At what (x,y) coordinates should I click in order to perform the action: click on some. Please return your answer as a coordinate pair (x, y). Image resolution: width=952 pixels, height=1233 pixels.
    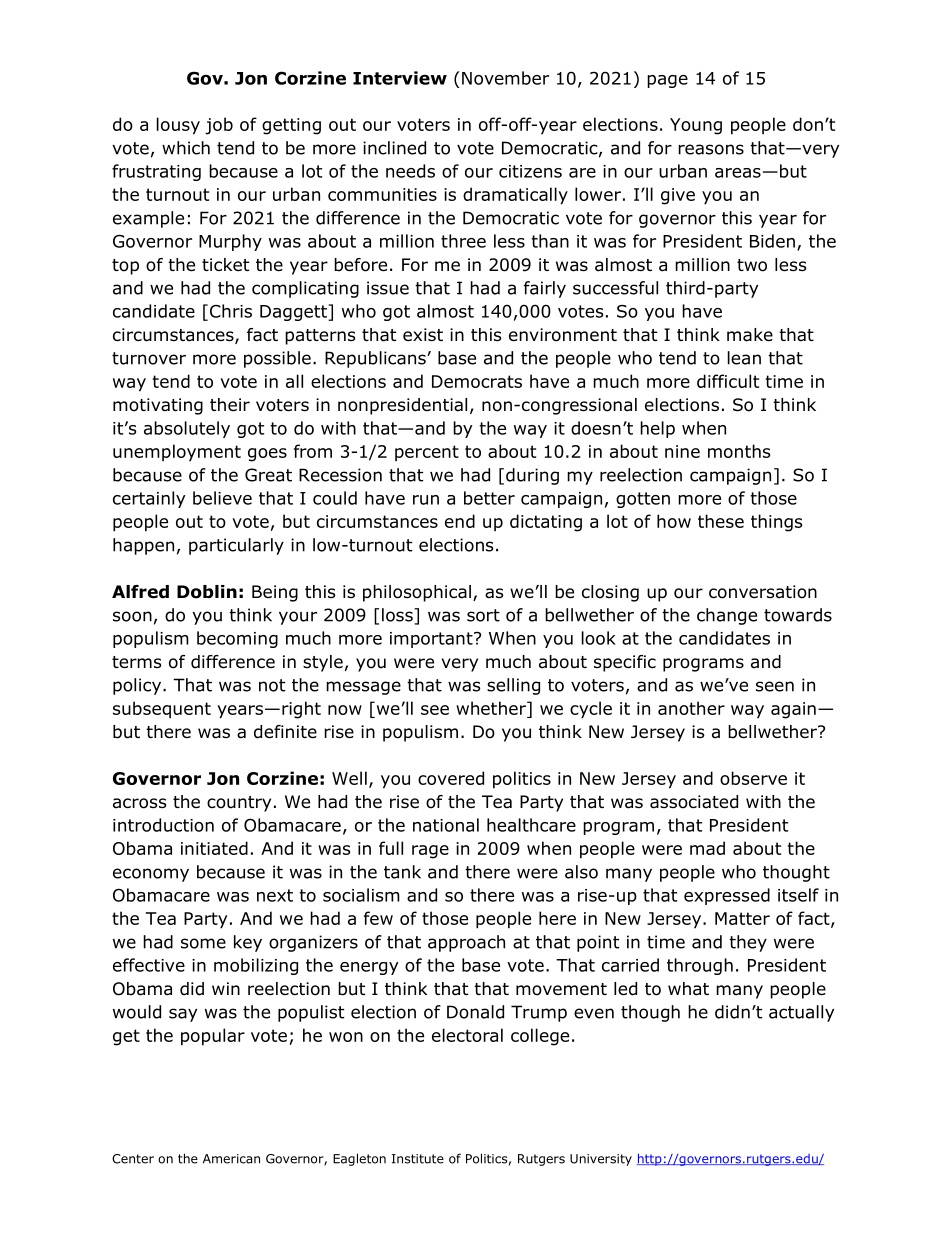
    Looking at the image, I should click on (203, 943).
